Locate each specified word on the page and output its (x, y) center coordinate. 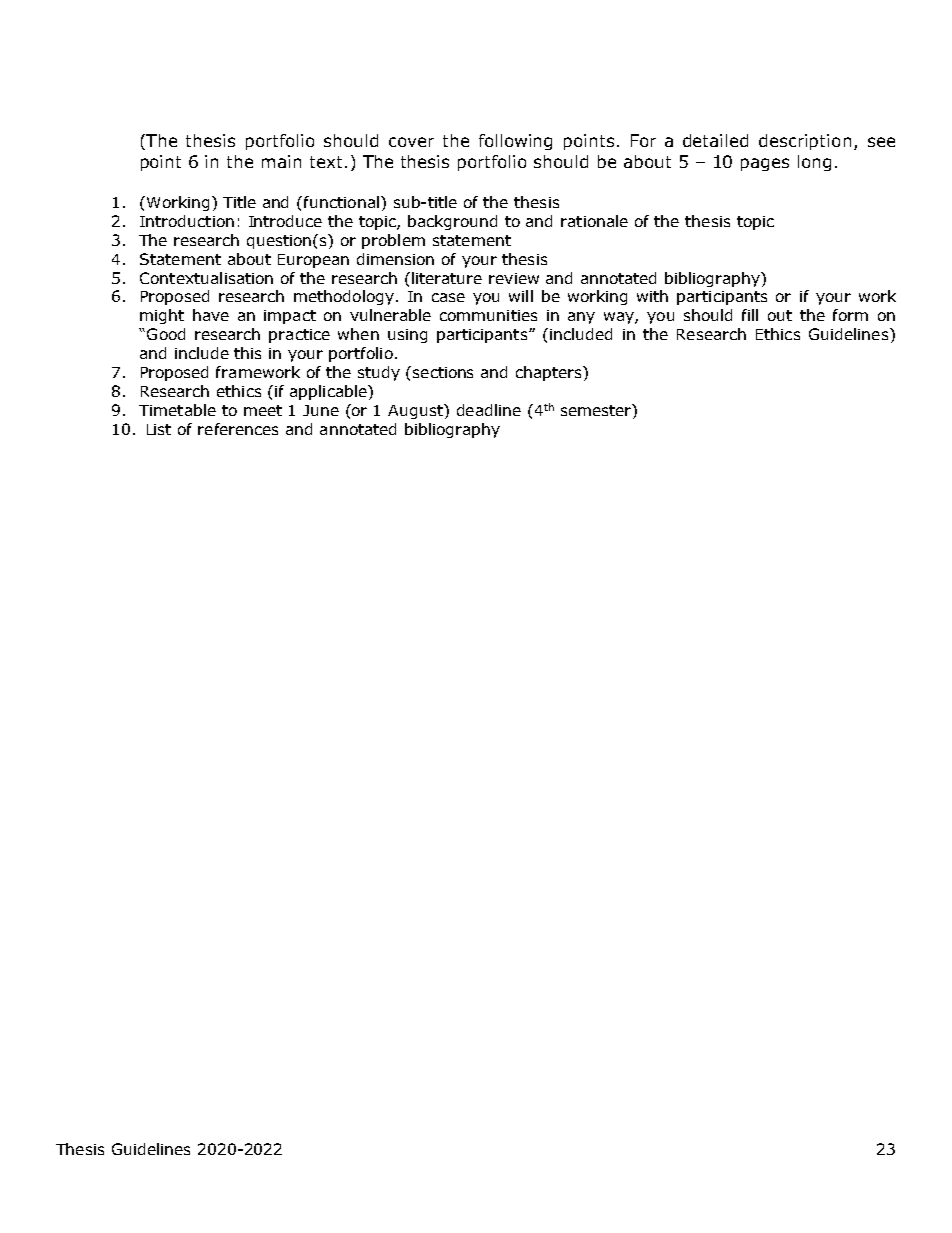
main (281, 161)
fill (750, 315)
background (452, 222)
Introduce (285, 221)
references (238, 429)
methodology (344, 297)
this (247, 353)
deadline (489, 410)
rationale (594, 221)
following (515, 142)
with (652, 296)
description (805, 142)
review (514, 278)
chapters (550, 373)
